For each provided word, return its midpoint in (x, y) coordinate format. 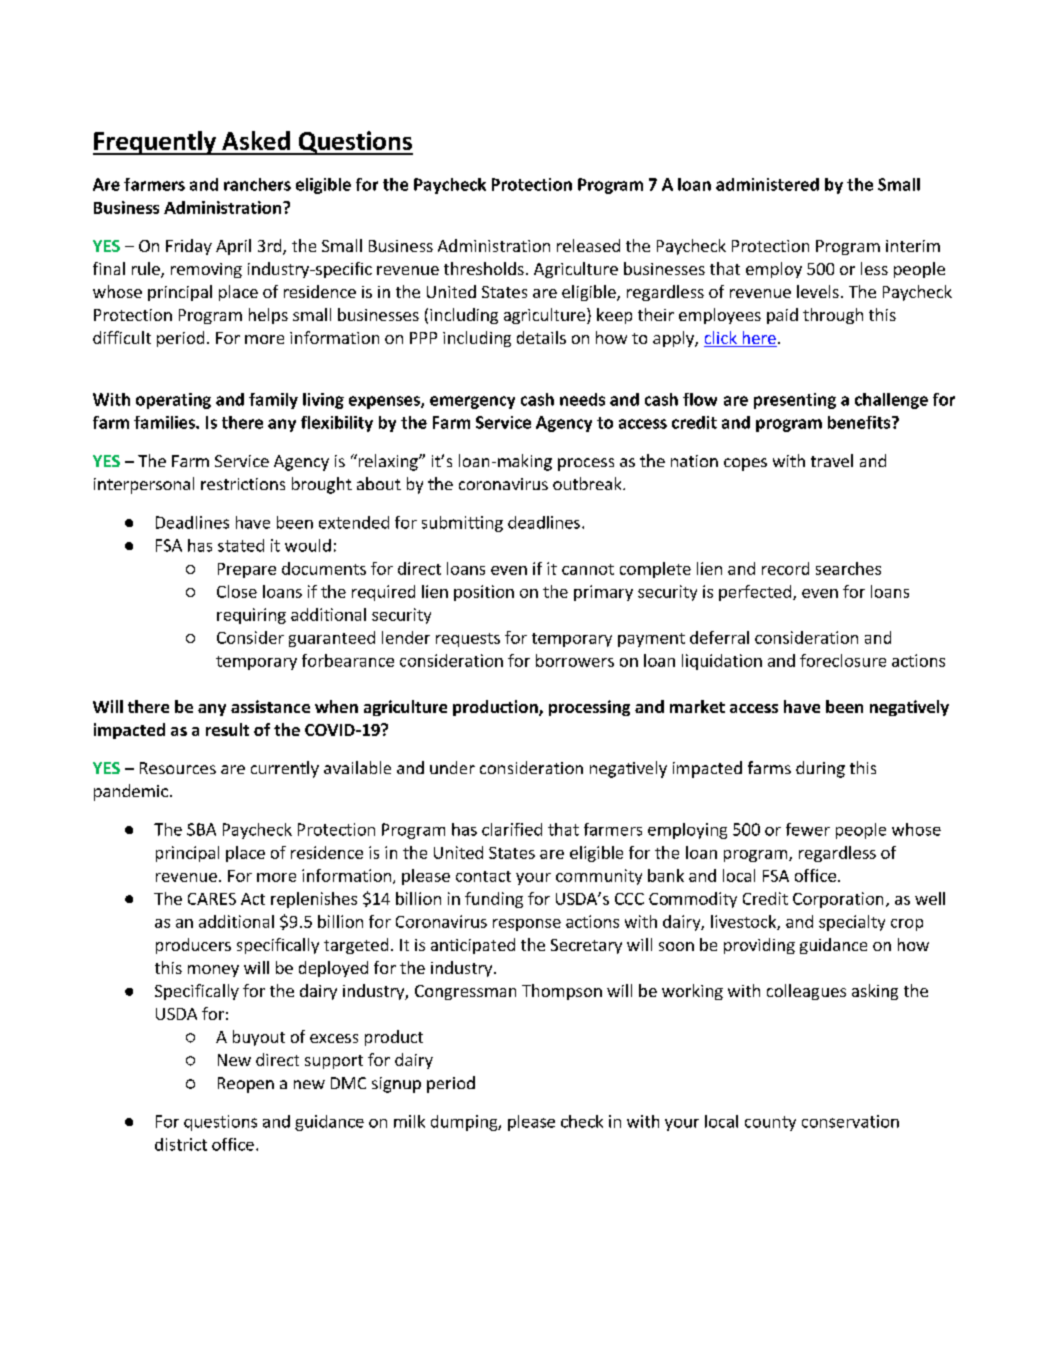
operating (173, 401)
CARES (212, 899)
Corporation (838, 900)
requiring (251, 616)
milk (409, 1121)
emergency (472, 402)
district (181, 1144)
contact (483, 876)
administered (767, 184)
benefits (860, 422)
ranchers (257, 184)
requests (468, 640)
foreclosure (843, 660)
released (588, 245)
